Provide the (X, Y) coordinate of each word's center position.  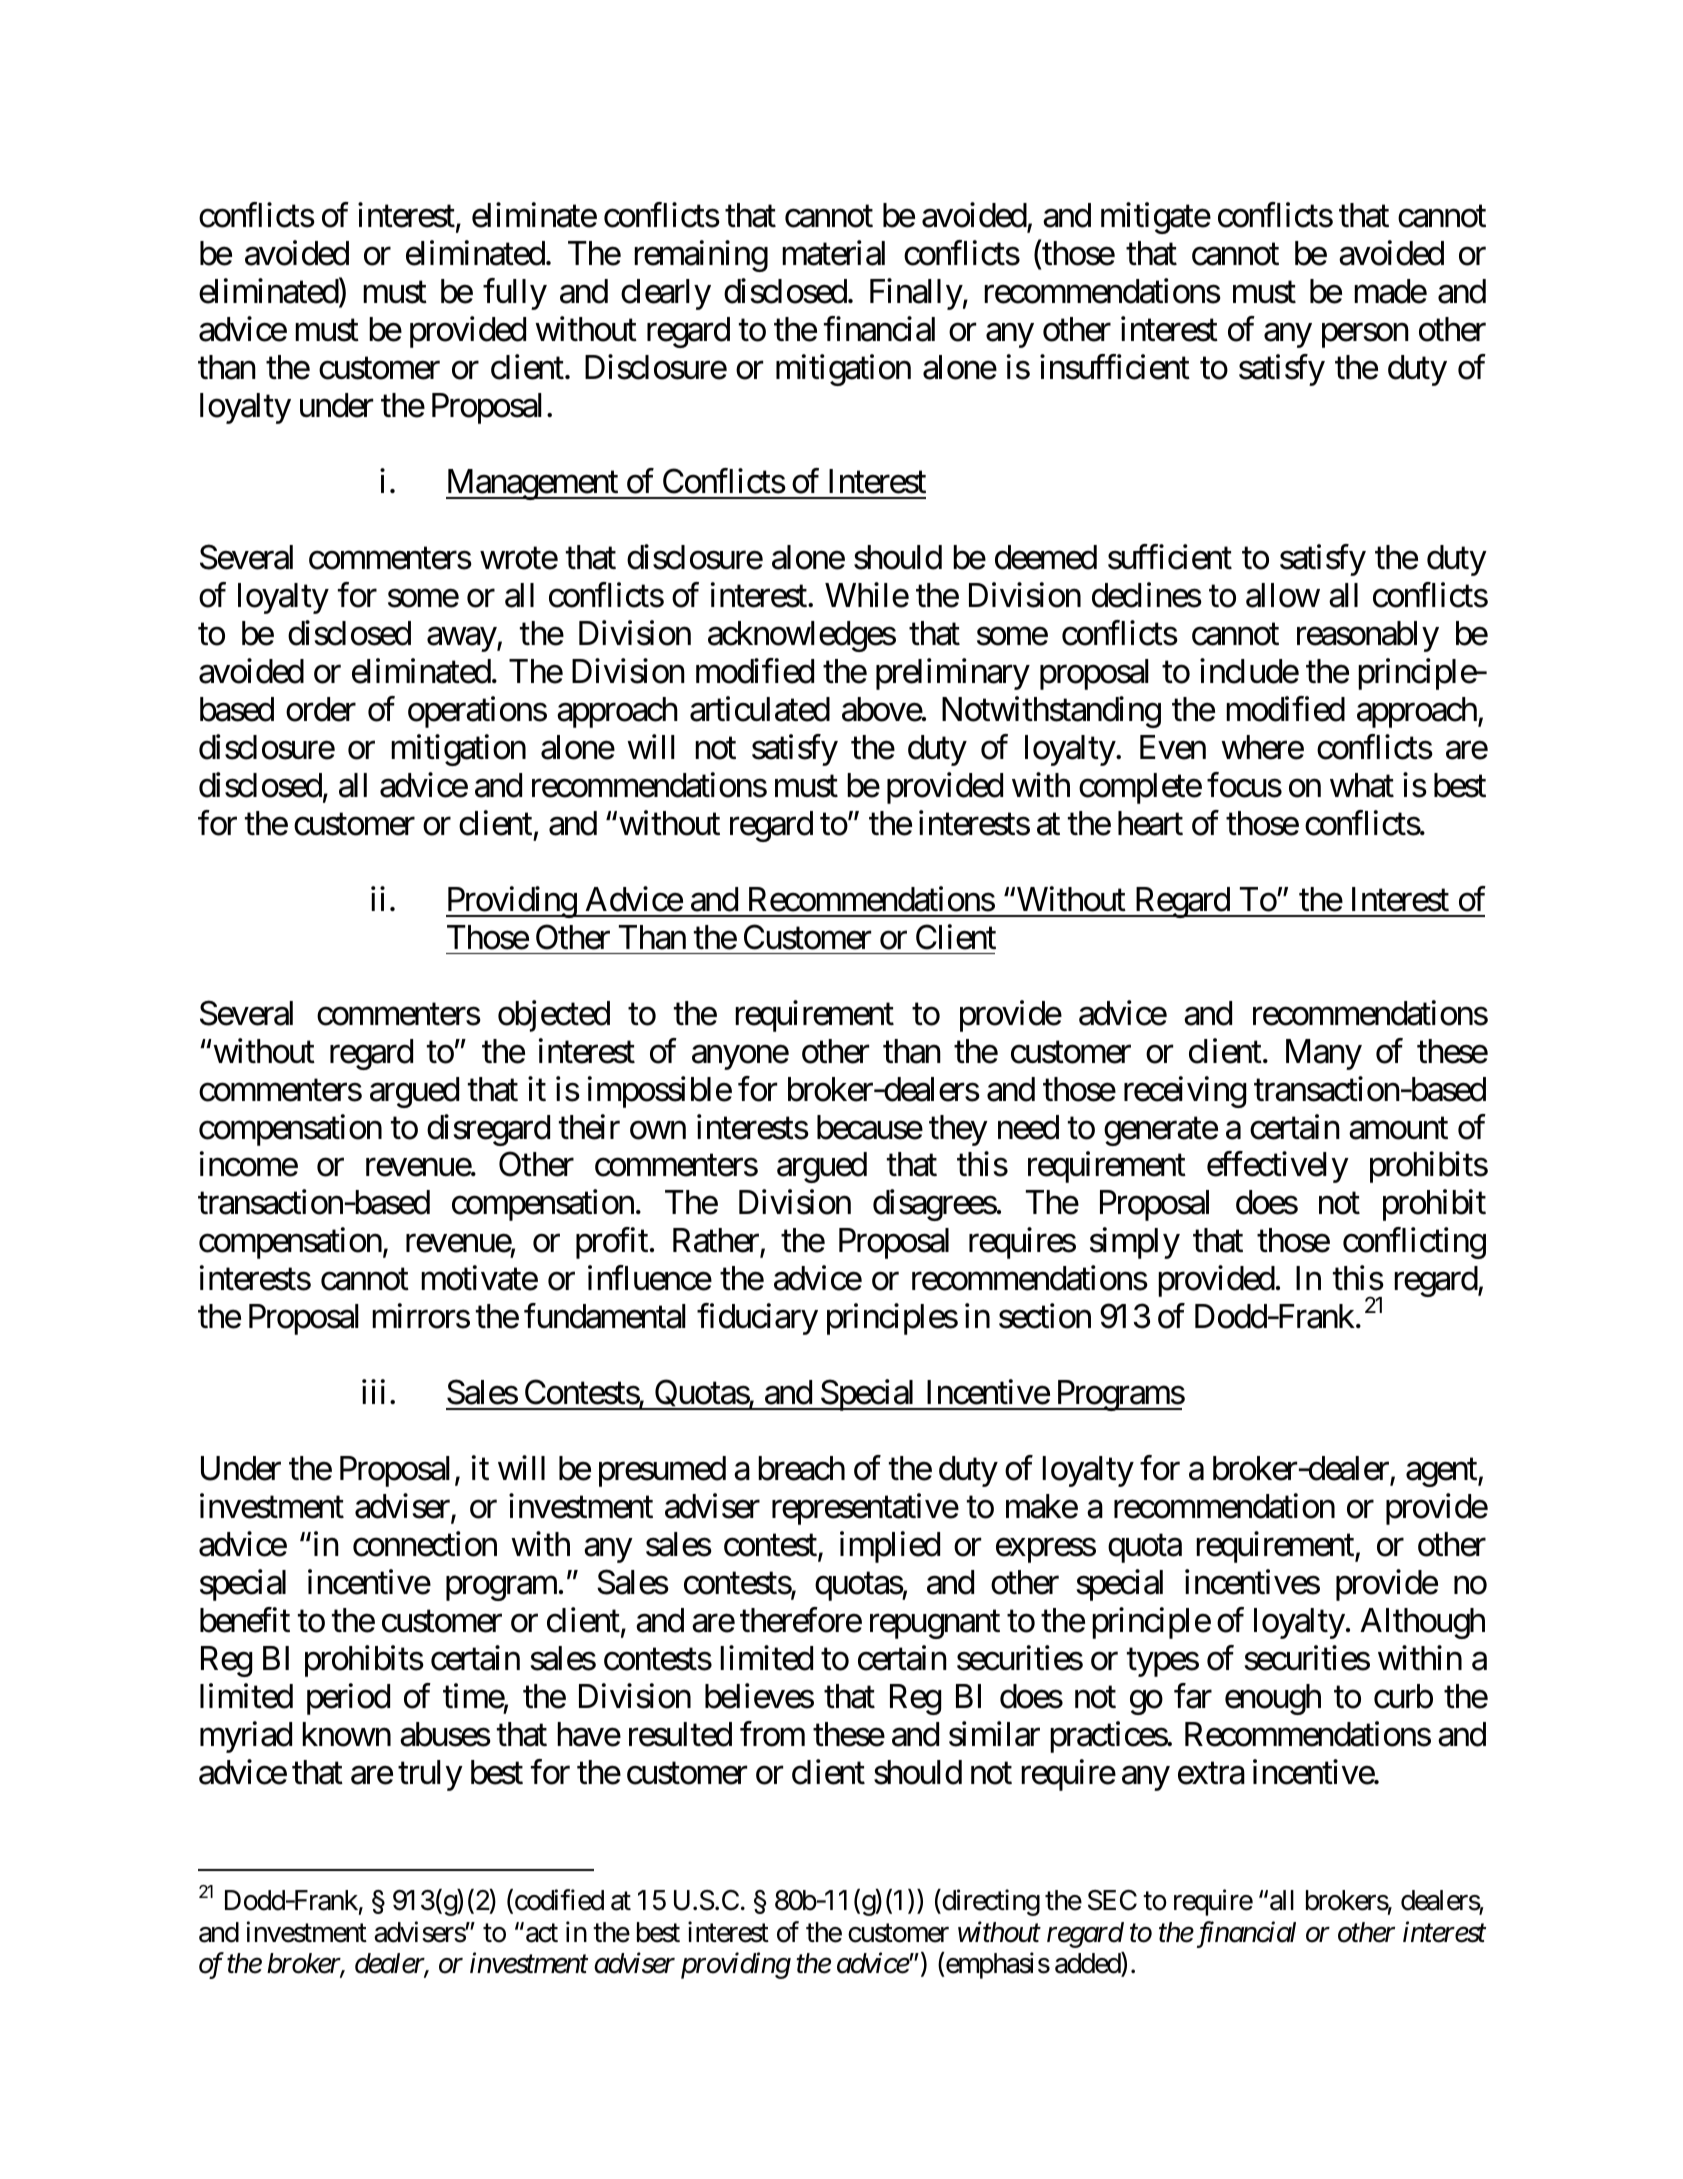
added (1088, 1965)
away (462, 640)
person (1365, 336)
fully (515, 294)
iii (373, 1392)
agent (1442, 1473)
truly (430, 1775)
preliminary (953, 674)
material (833, 253)
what (1362, 785)
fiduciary (757, 1319)
